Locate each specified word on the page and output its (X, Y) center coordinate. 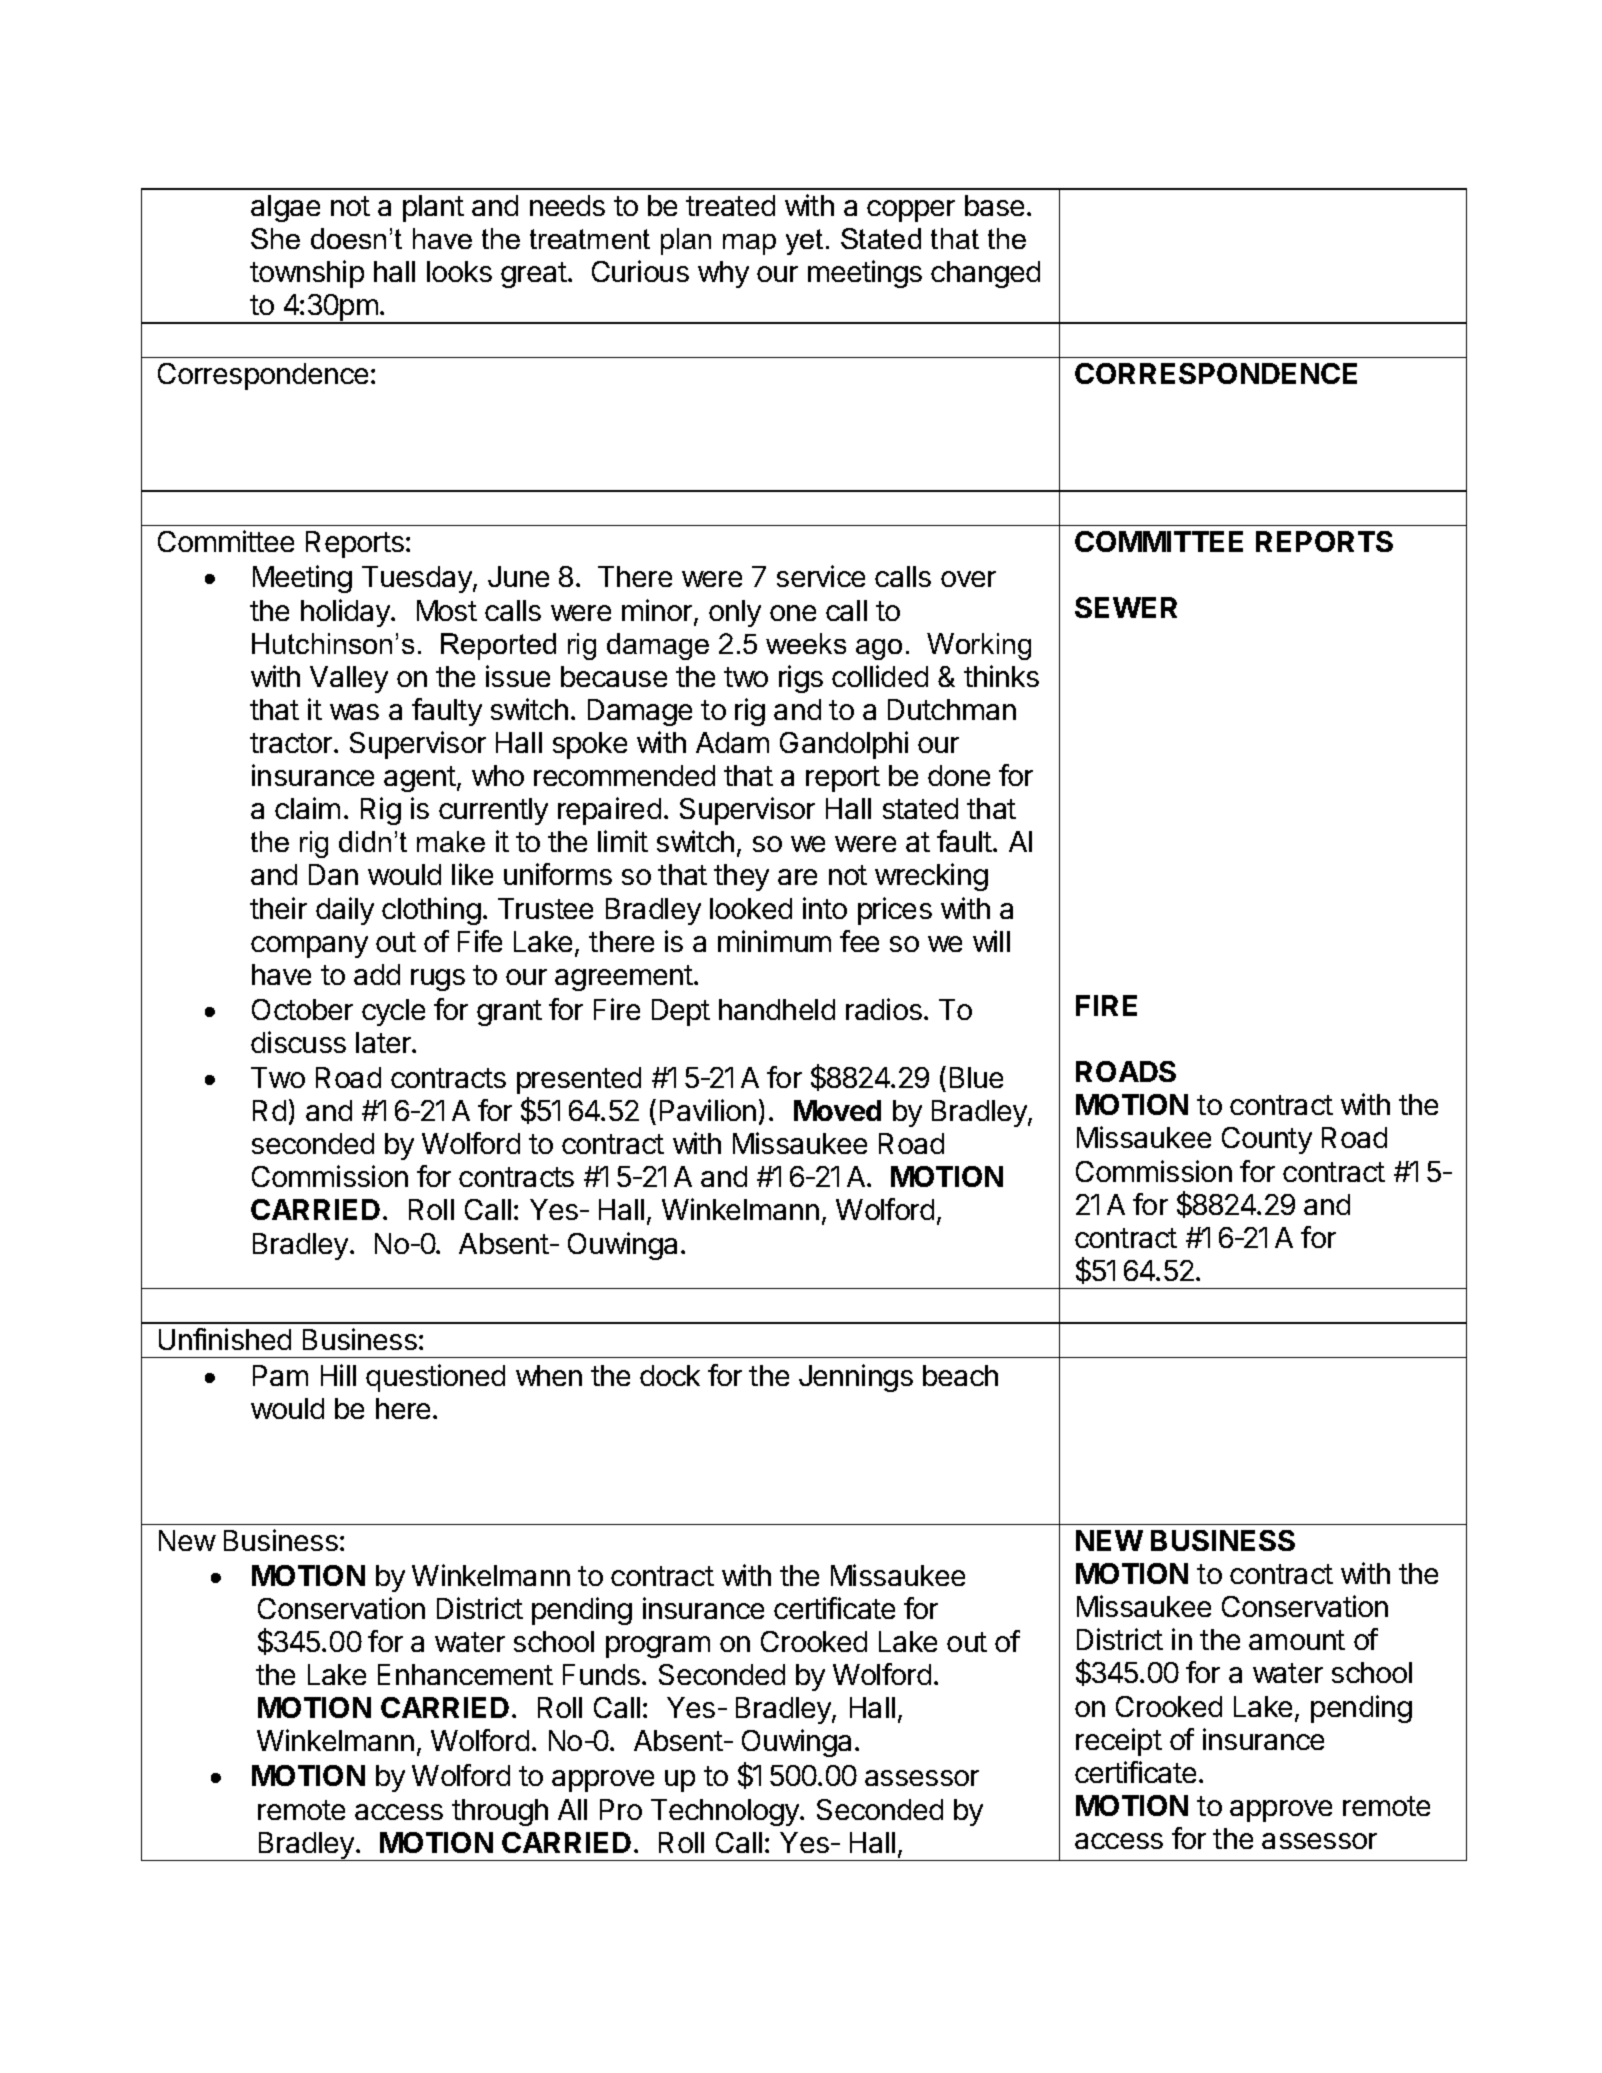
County (1267, 1140)
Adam (732, 742)
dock (670, 1375)
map (749, 244)
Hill (338, 1375)
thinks (1001, 676)
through (500, 1812)
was (354, 712)
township (307, 274)
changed (985, 274)
